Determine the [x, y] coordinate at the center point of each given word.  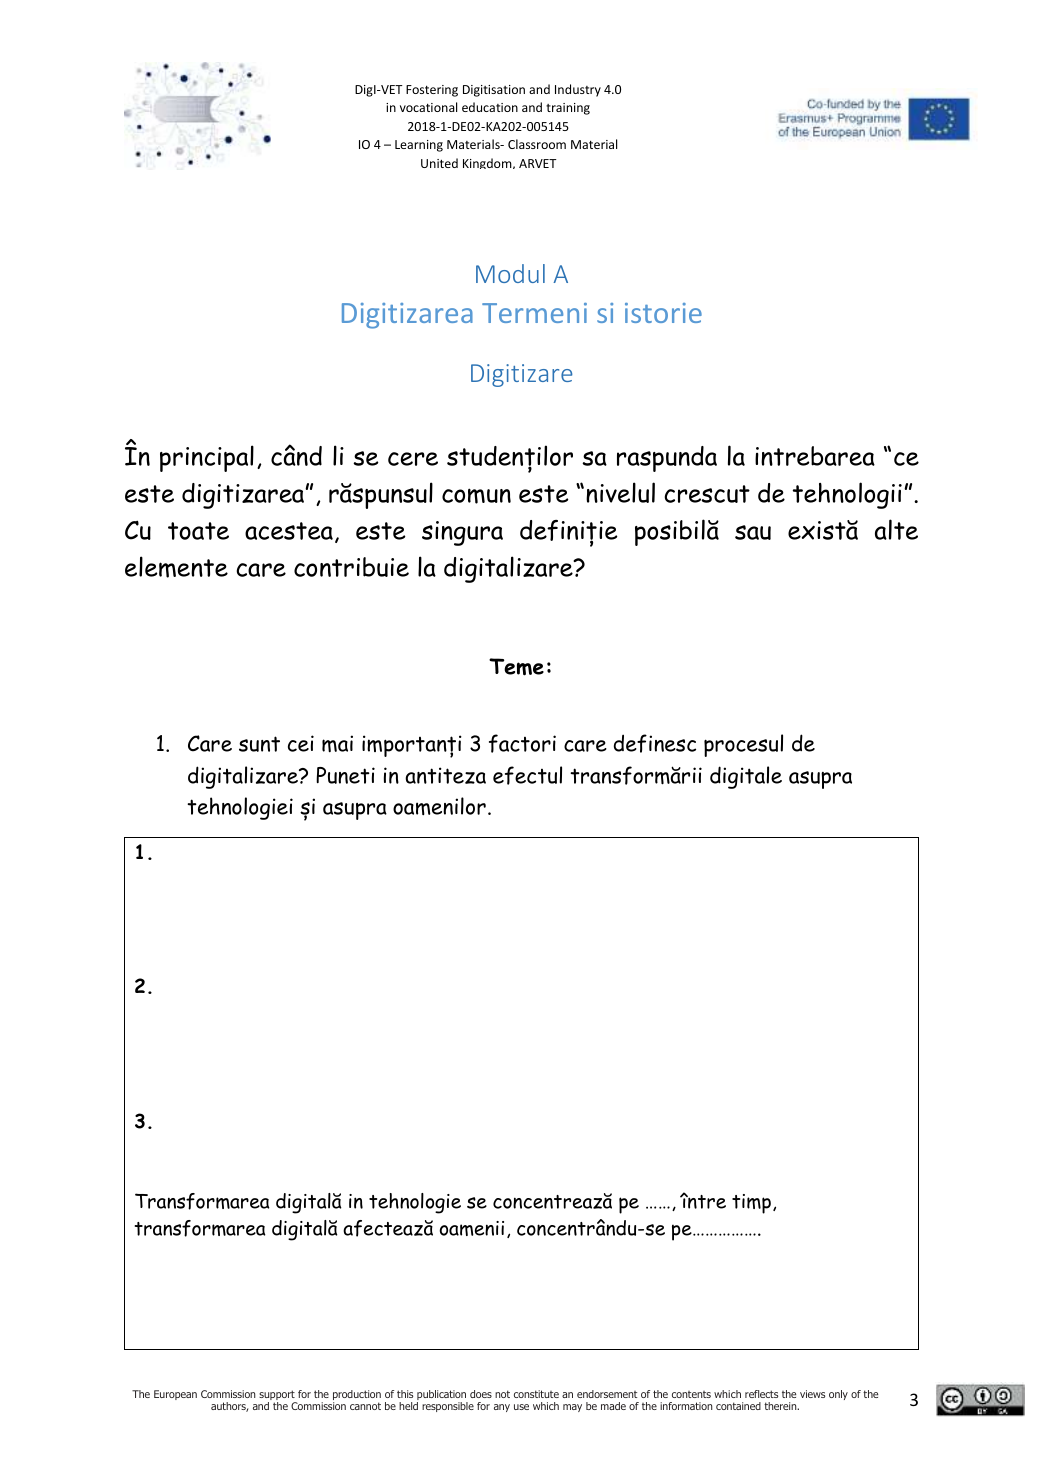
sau [753, 532]
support [278, 1396]
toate [198, 531]
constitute [536, 1394]
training [568, 109]
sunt [259, 744]
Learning [419, 146]
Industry [578, 90]
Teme [516, 667]
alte [896, 529]
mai [337, 743]
